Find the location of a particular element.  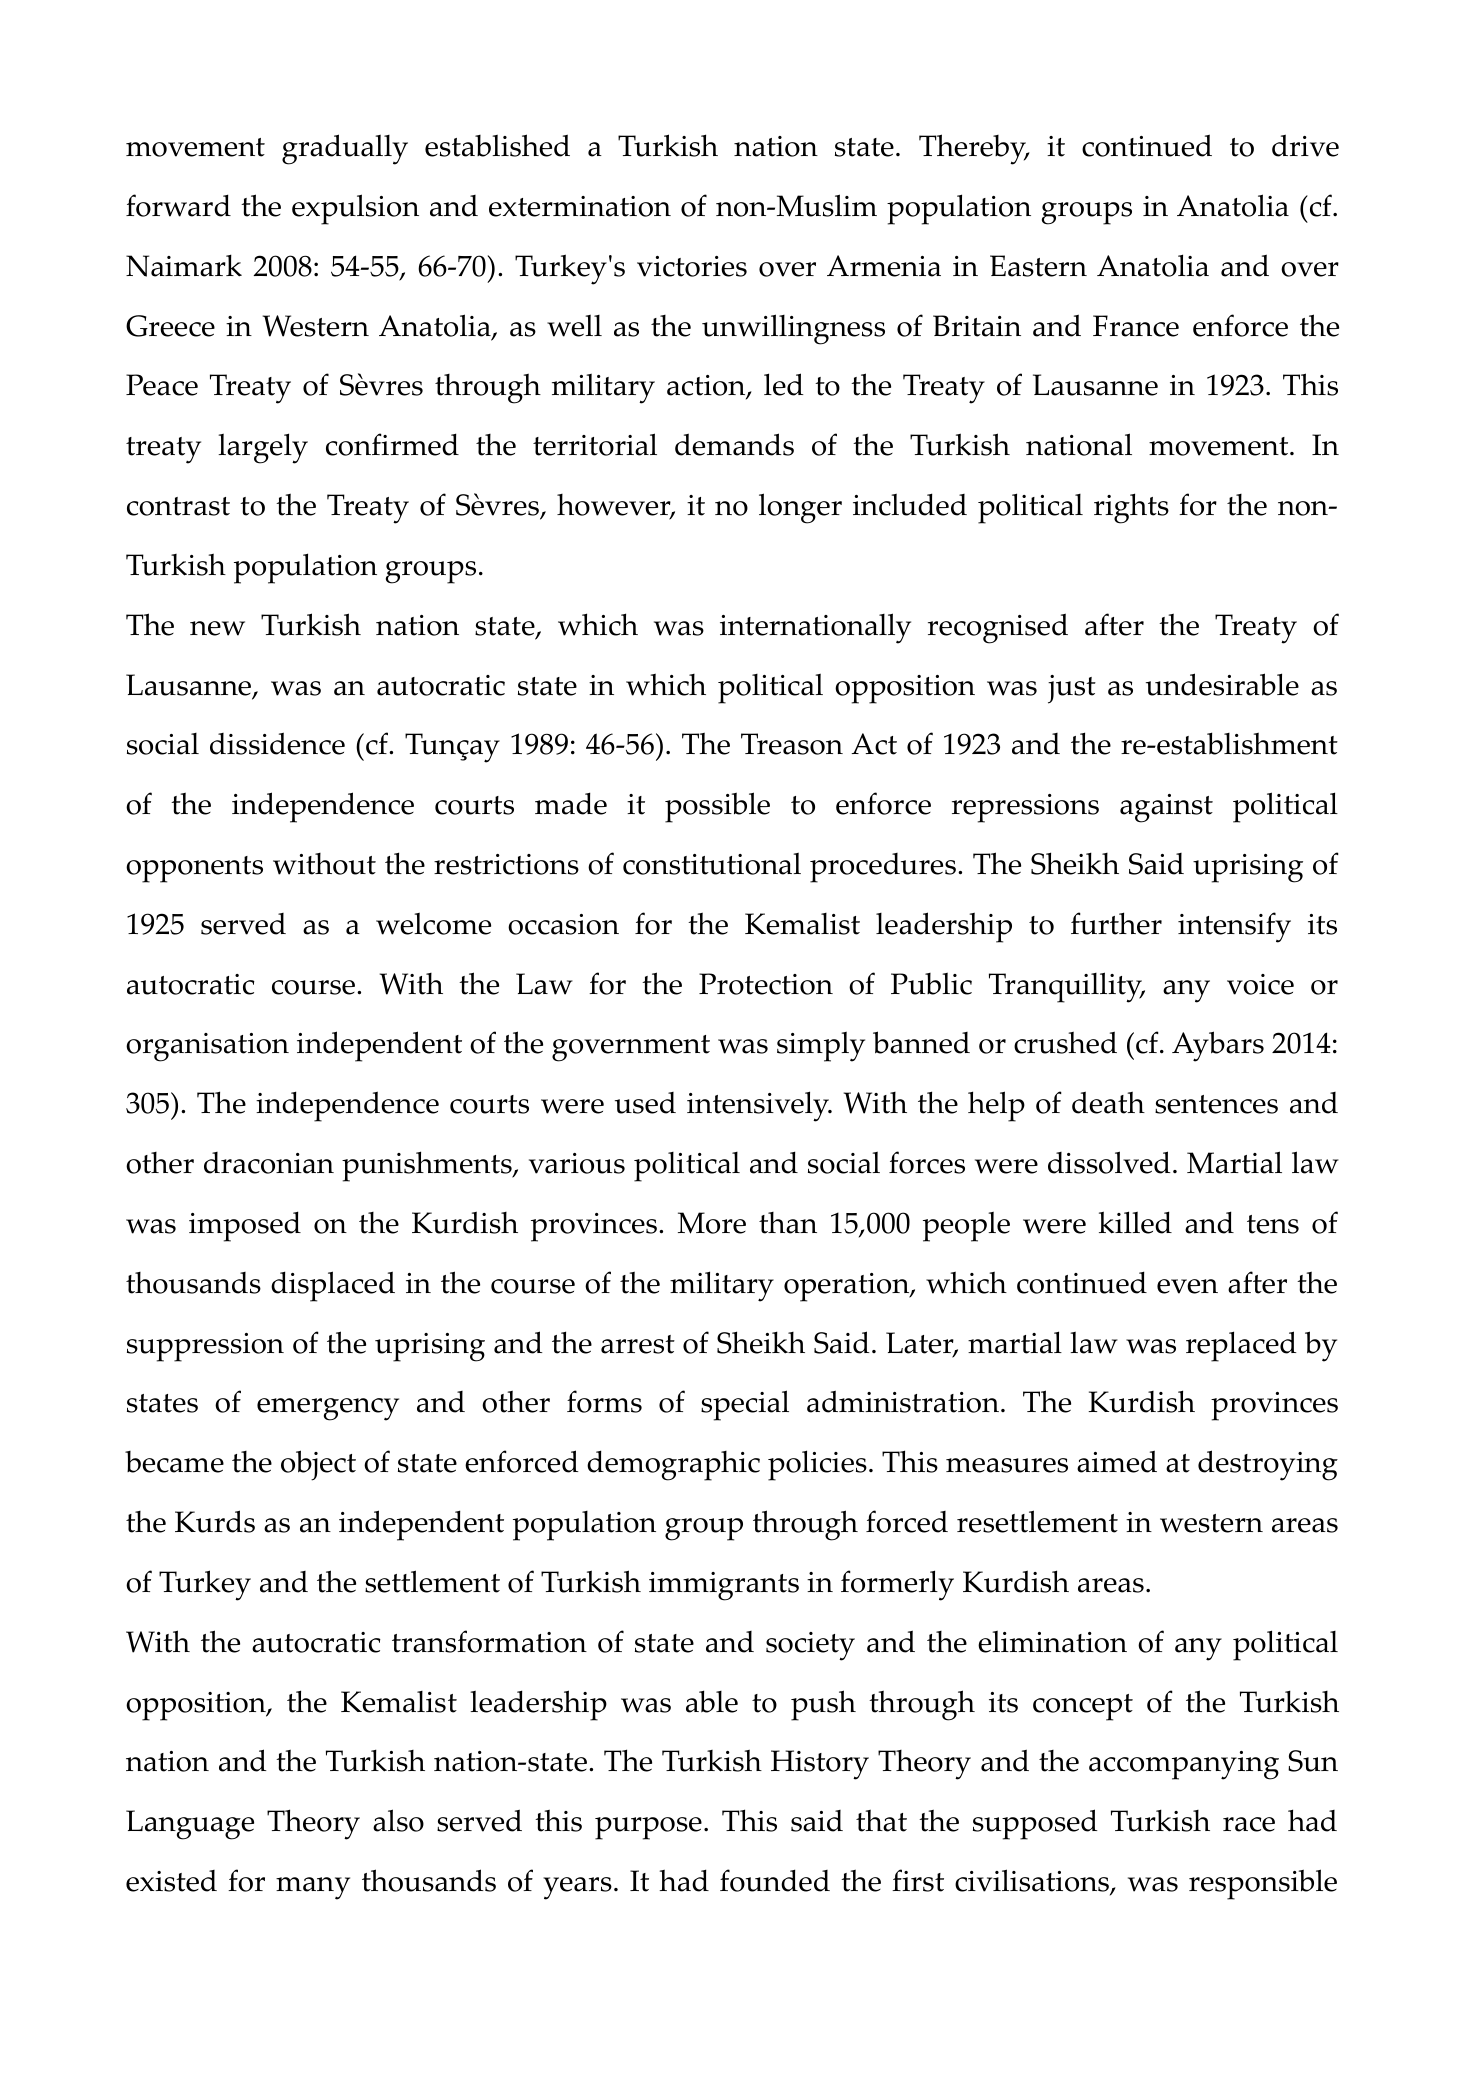

victories is located at coordinates (692, 266).
